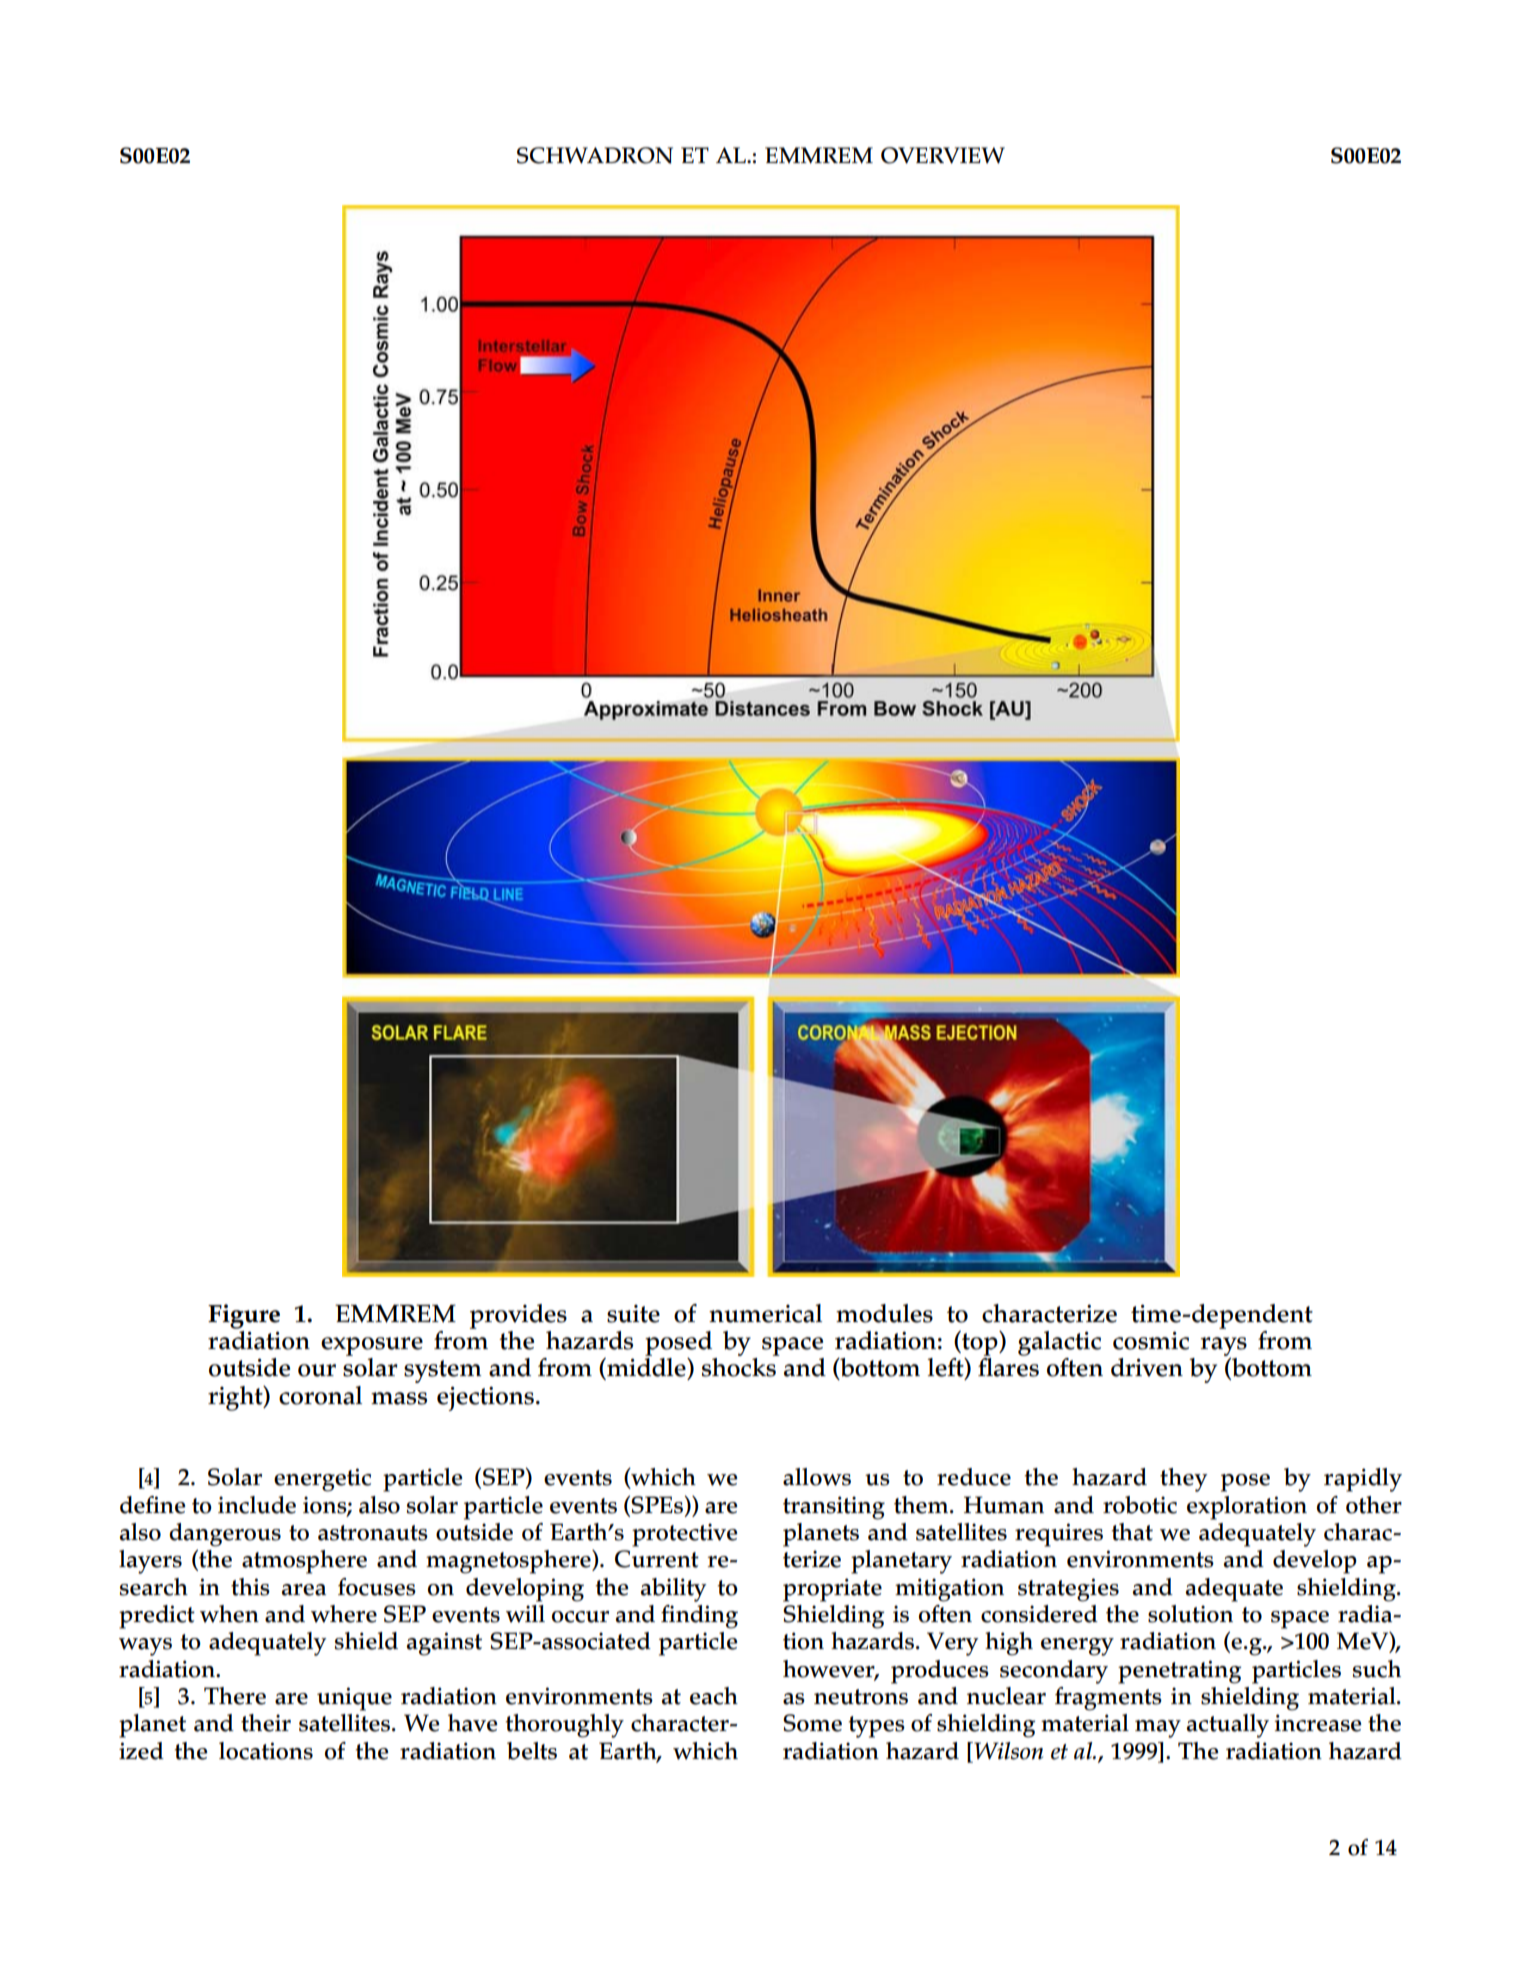  Describe the element at coordinates (244, 1316) in the screenshot. I see `Figure` at that location.
